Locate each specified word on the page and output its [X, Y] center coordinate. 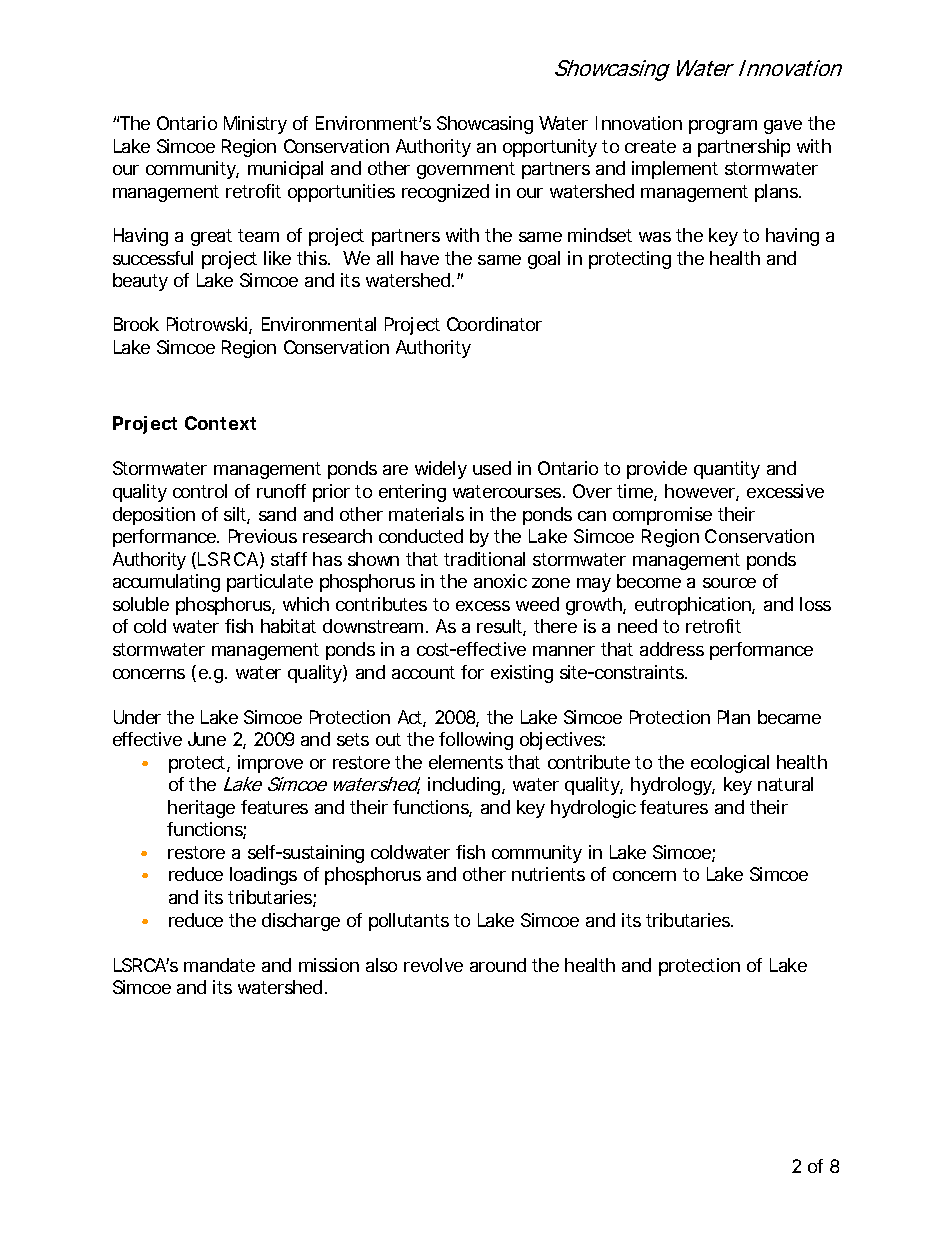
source [729, 583]
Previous [263, 536]
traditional [484, 559]
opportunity [550, 148]
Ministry [255, 125]
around [498, 965]
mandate [219, 965]
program [723, 127]
